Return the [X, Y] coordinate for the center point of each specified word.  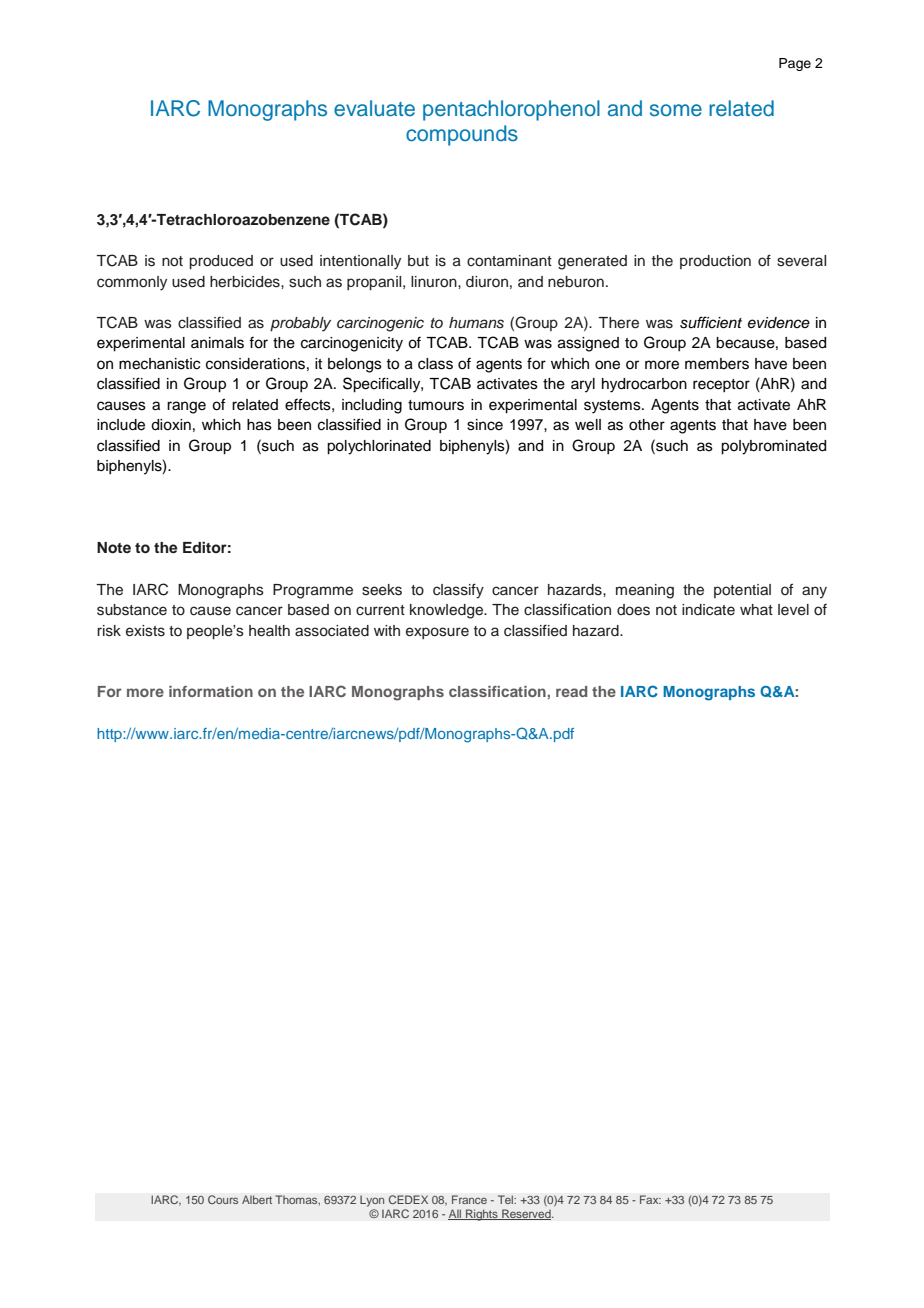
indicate [708, 610]
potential [742, 591]
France [469, 1199]
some [676, 110]
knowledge [447, 611]
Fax [650, 1199]
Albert [257, 1199]
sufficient [711, 322]
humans [476, 323]
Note [114, 548]
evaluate [374, 108]
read [571, 691]
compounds [462, 135]
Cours [223, 1199]
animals [217, 343]
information [211, 691]
